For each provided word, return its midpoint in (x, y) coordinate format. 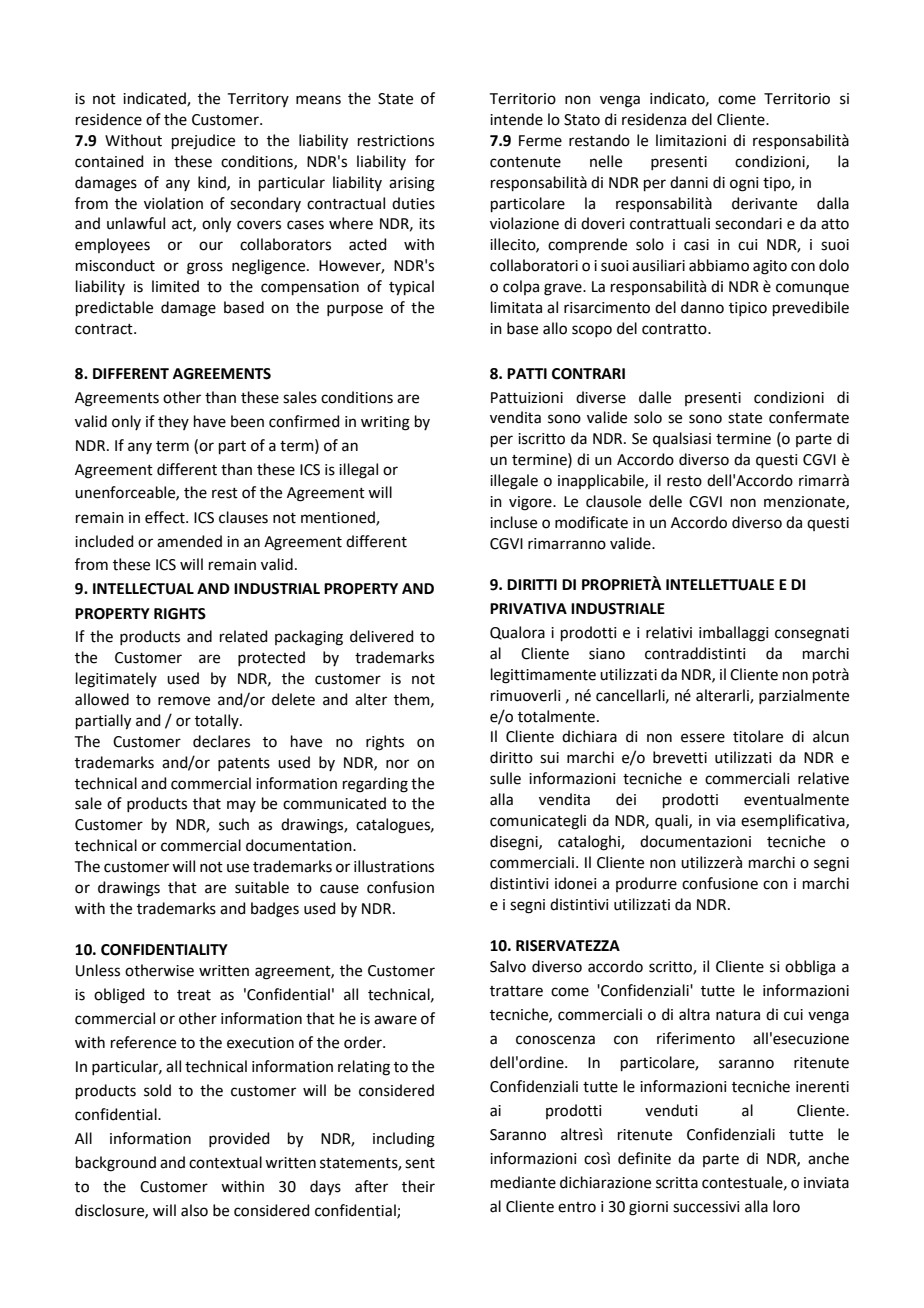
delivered (382, 636)
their (418, 1186)
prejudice (203, 142)
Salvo (508, 966)
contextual (225, 1162)
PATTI (527, 373)
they (173, 422)
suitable (262, 887)
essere (703, 738)
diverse (601, 397)
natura (738, 1015)
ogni (744, 184)
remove (184, 701)
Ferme (540, 141)
